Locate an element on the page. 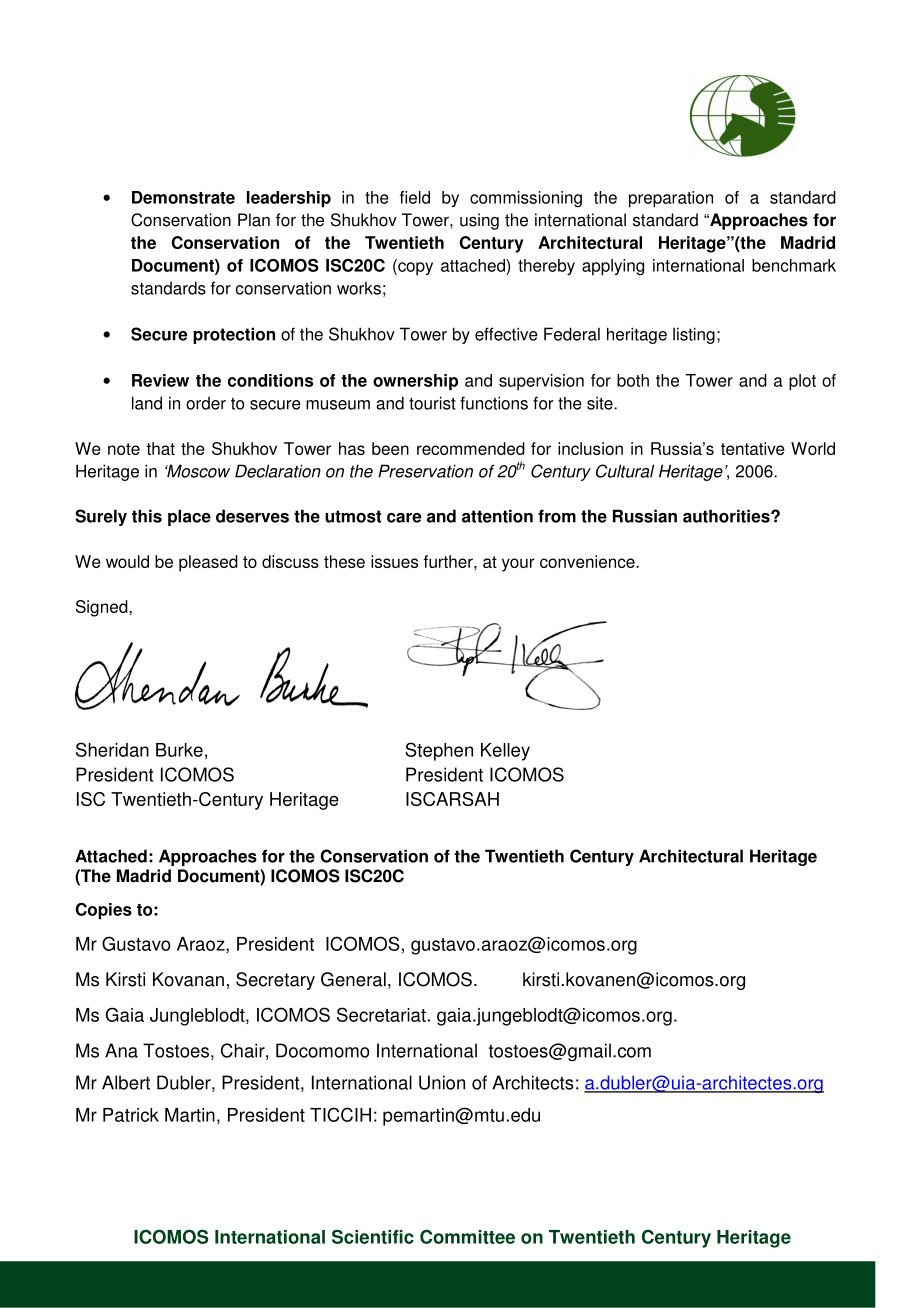  using is located at coordinates (479, 221).
